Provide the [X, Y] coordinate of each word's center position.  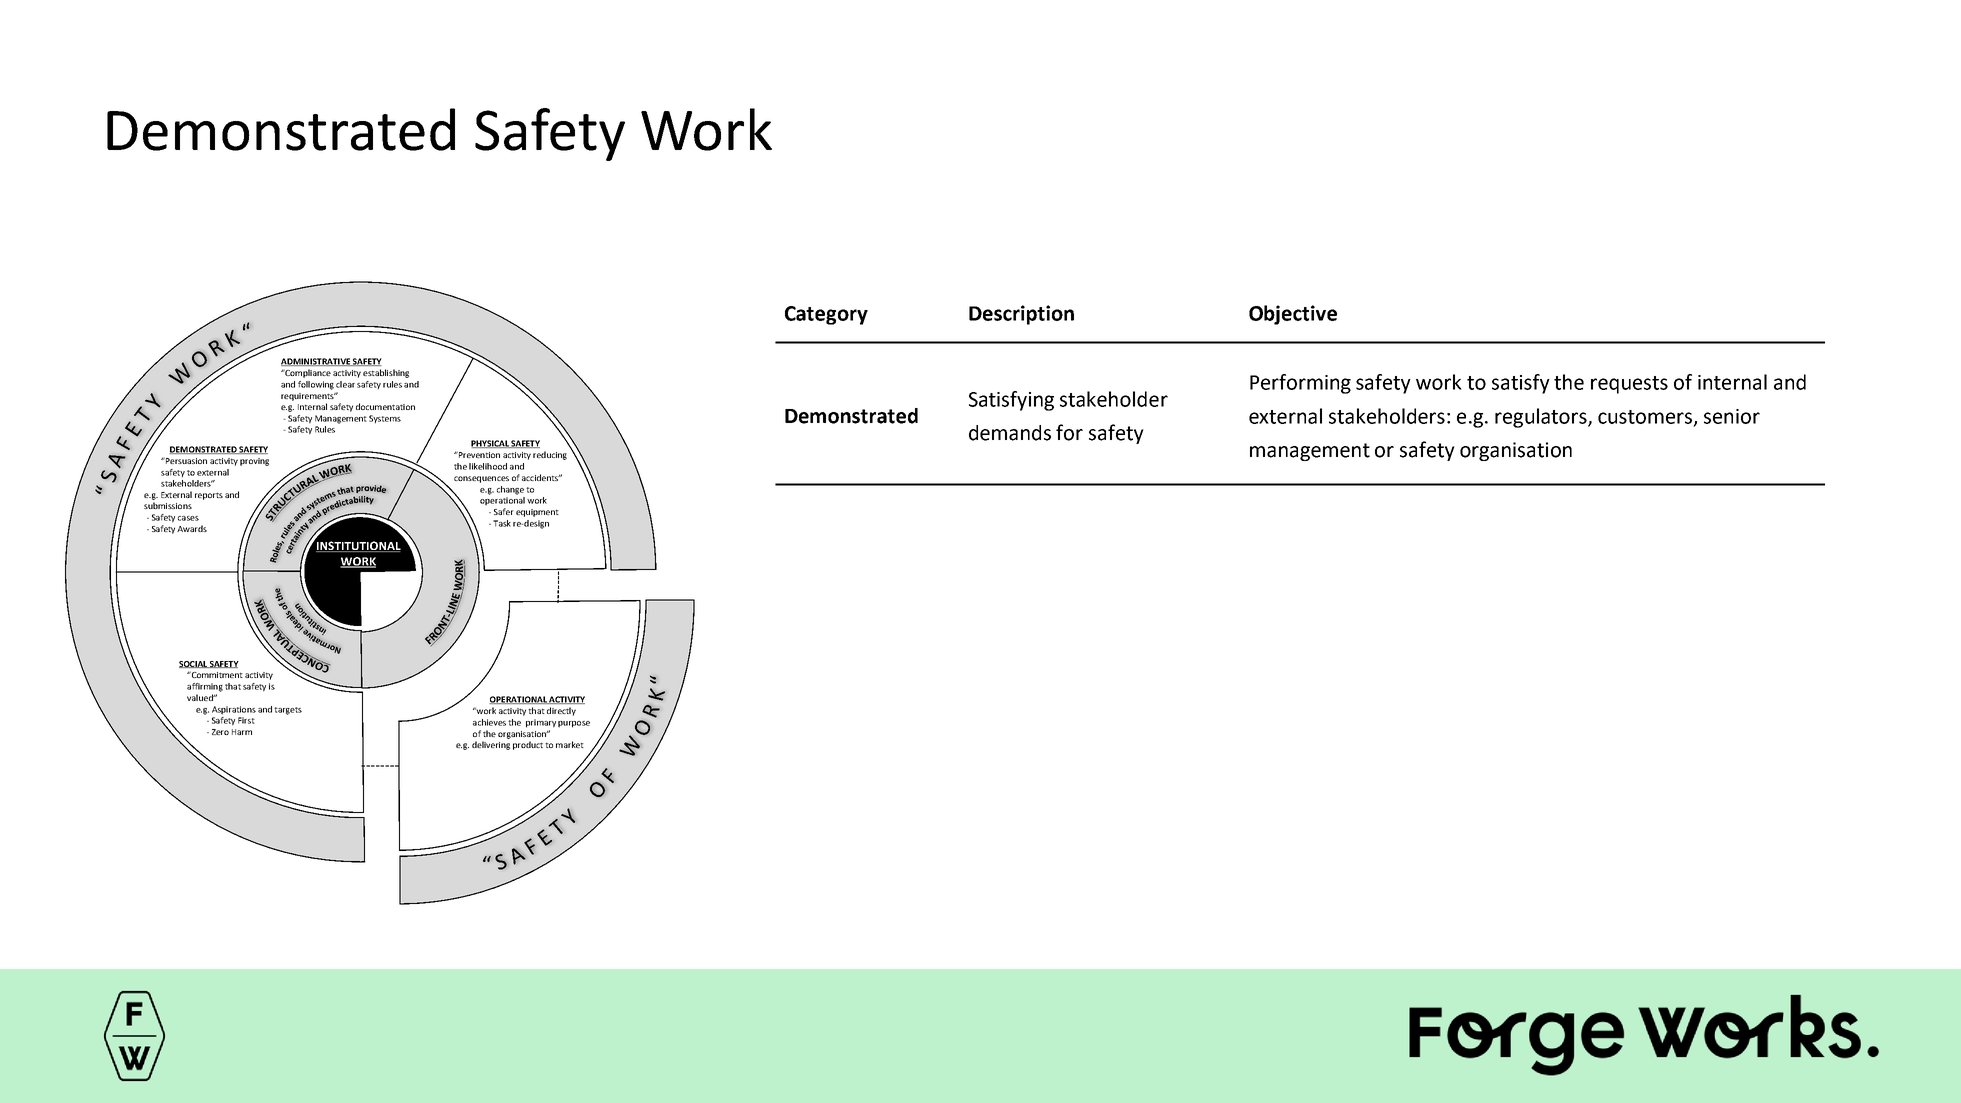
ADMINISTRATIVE [316, 362]
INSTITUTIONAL [357, 545]
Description [1021, 315]
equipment [537, 513]
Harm [242, 732]
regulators [1542, 418]
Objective [1293, 315]
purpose [574, 724]
